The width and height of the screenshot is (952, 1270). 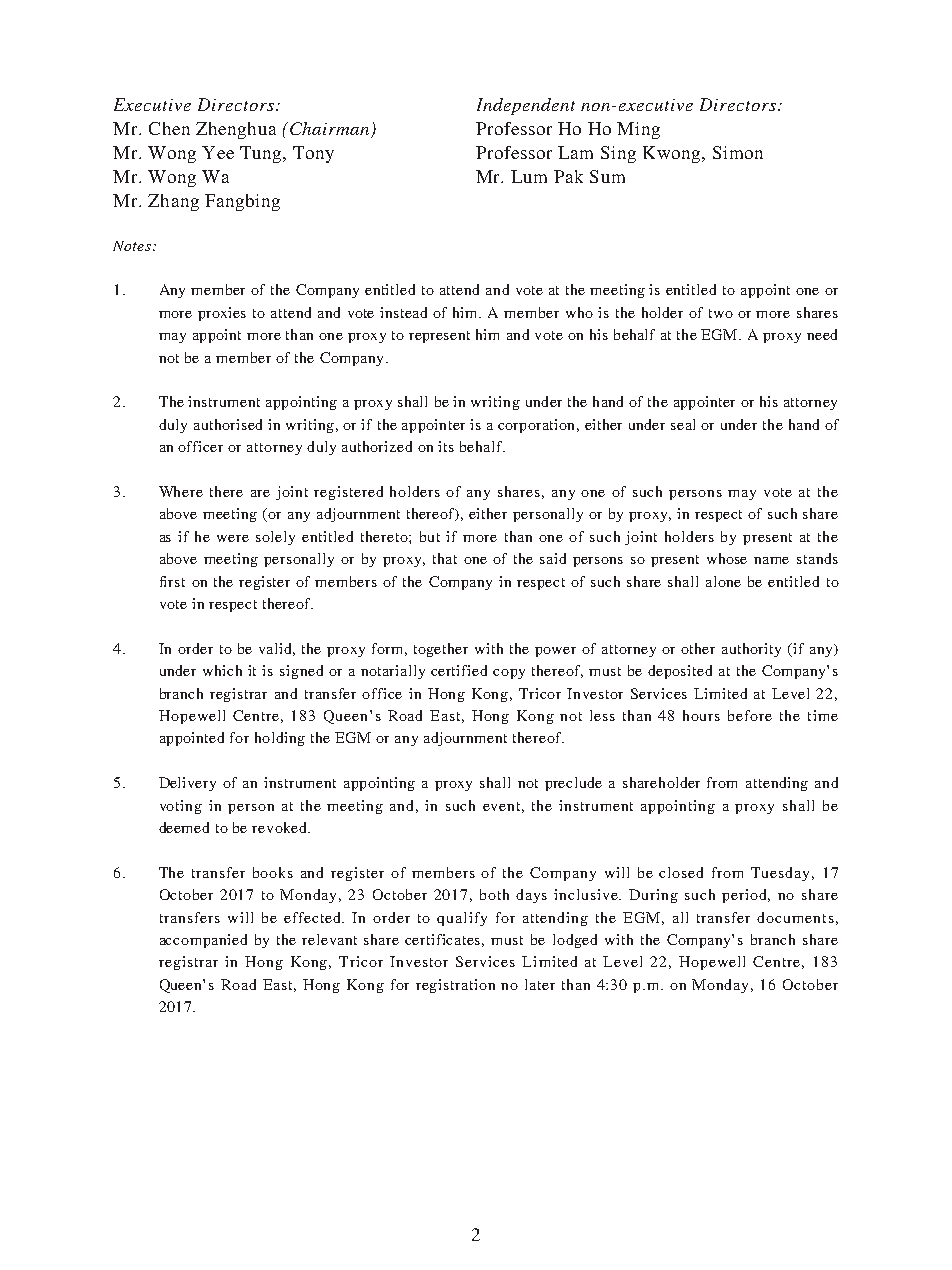 I want to click on event, so click(x=503, y=807).
